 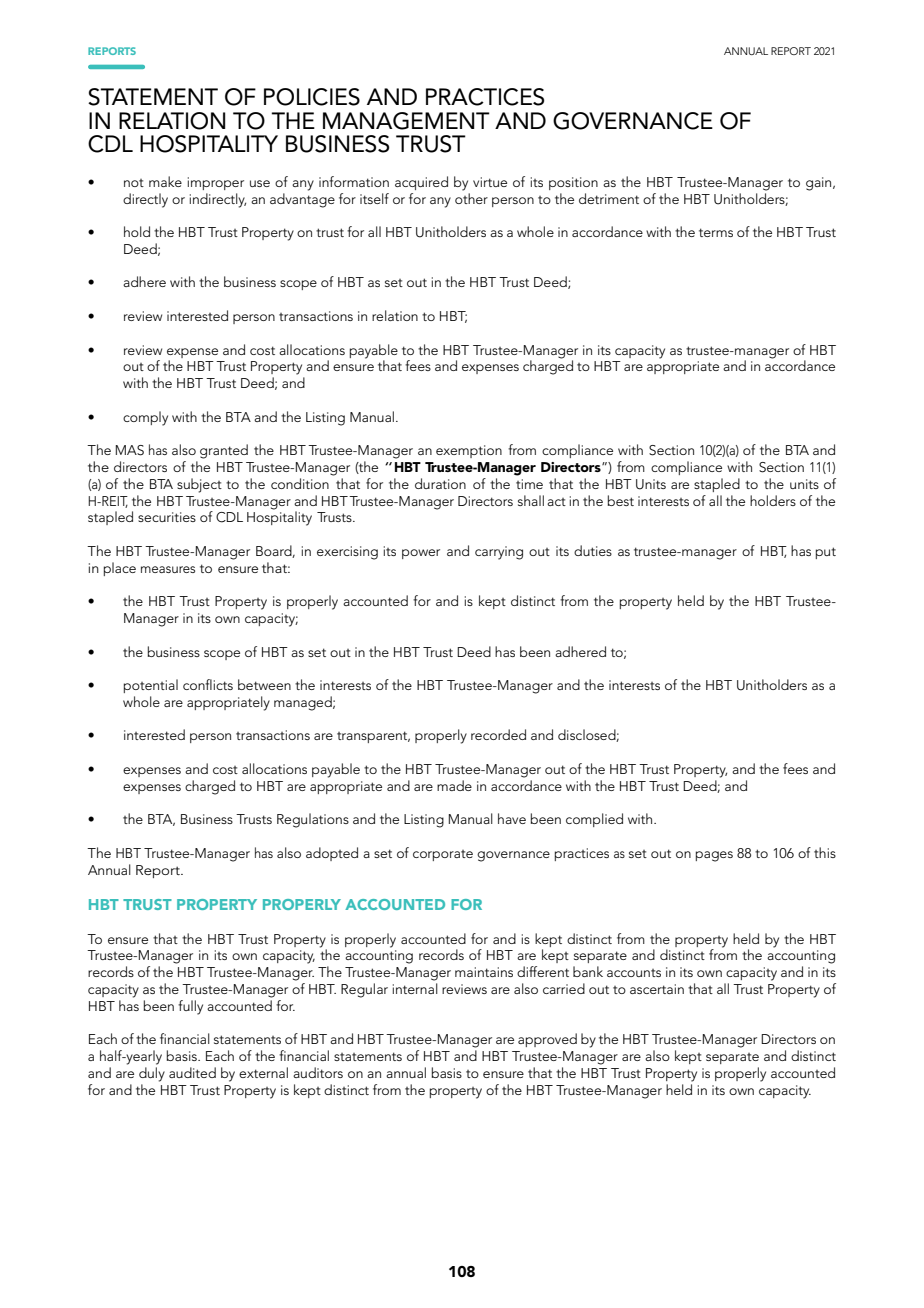 What do you see at coordinates (471, 197) in the screenshot?
I see `other` at bounding box center [471, 197].
